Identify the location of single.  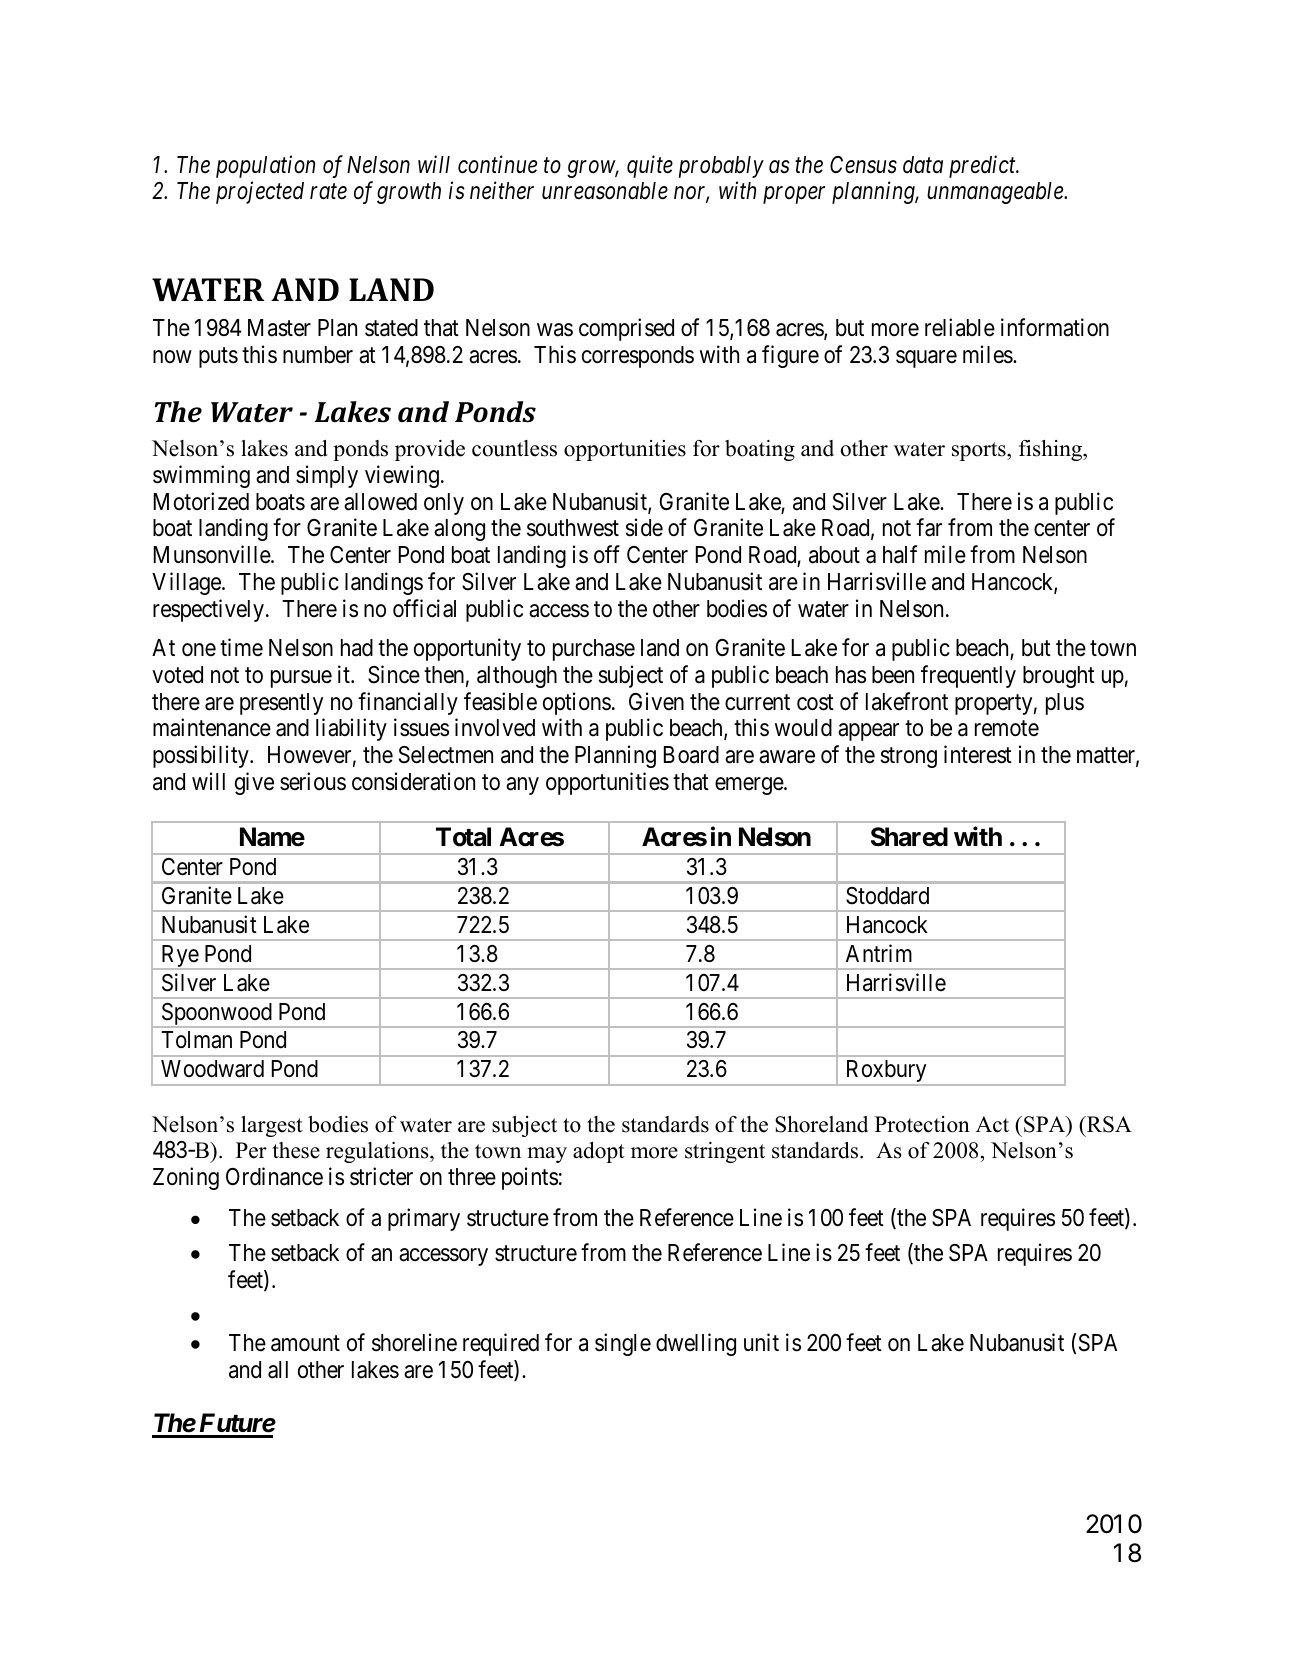
(623, 1344).
